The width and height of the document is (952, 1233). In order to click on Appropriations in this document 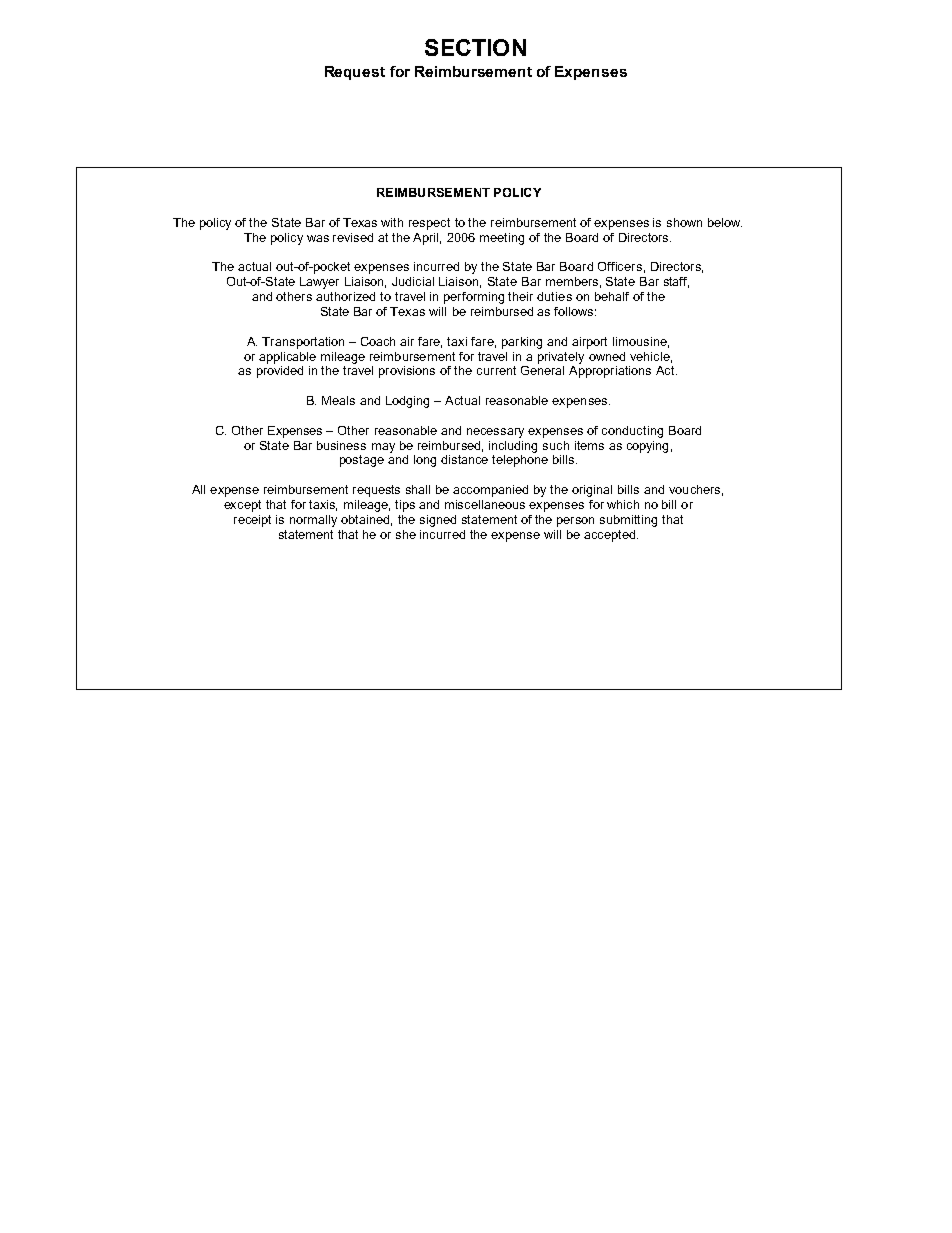, I will do `click(610, 370)`.
